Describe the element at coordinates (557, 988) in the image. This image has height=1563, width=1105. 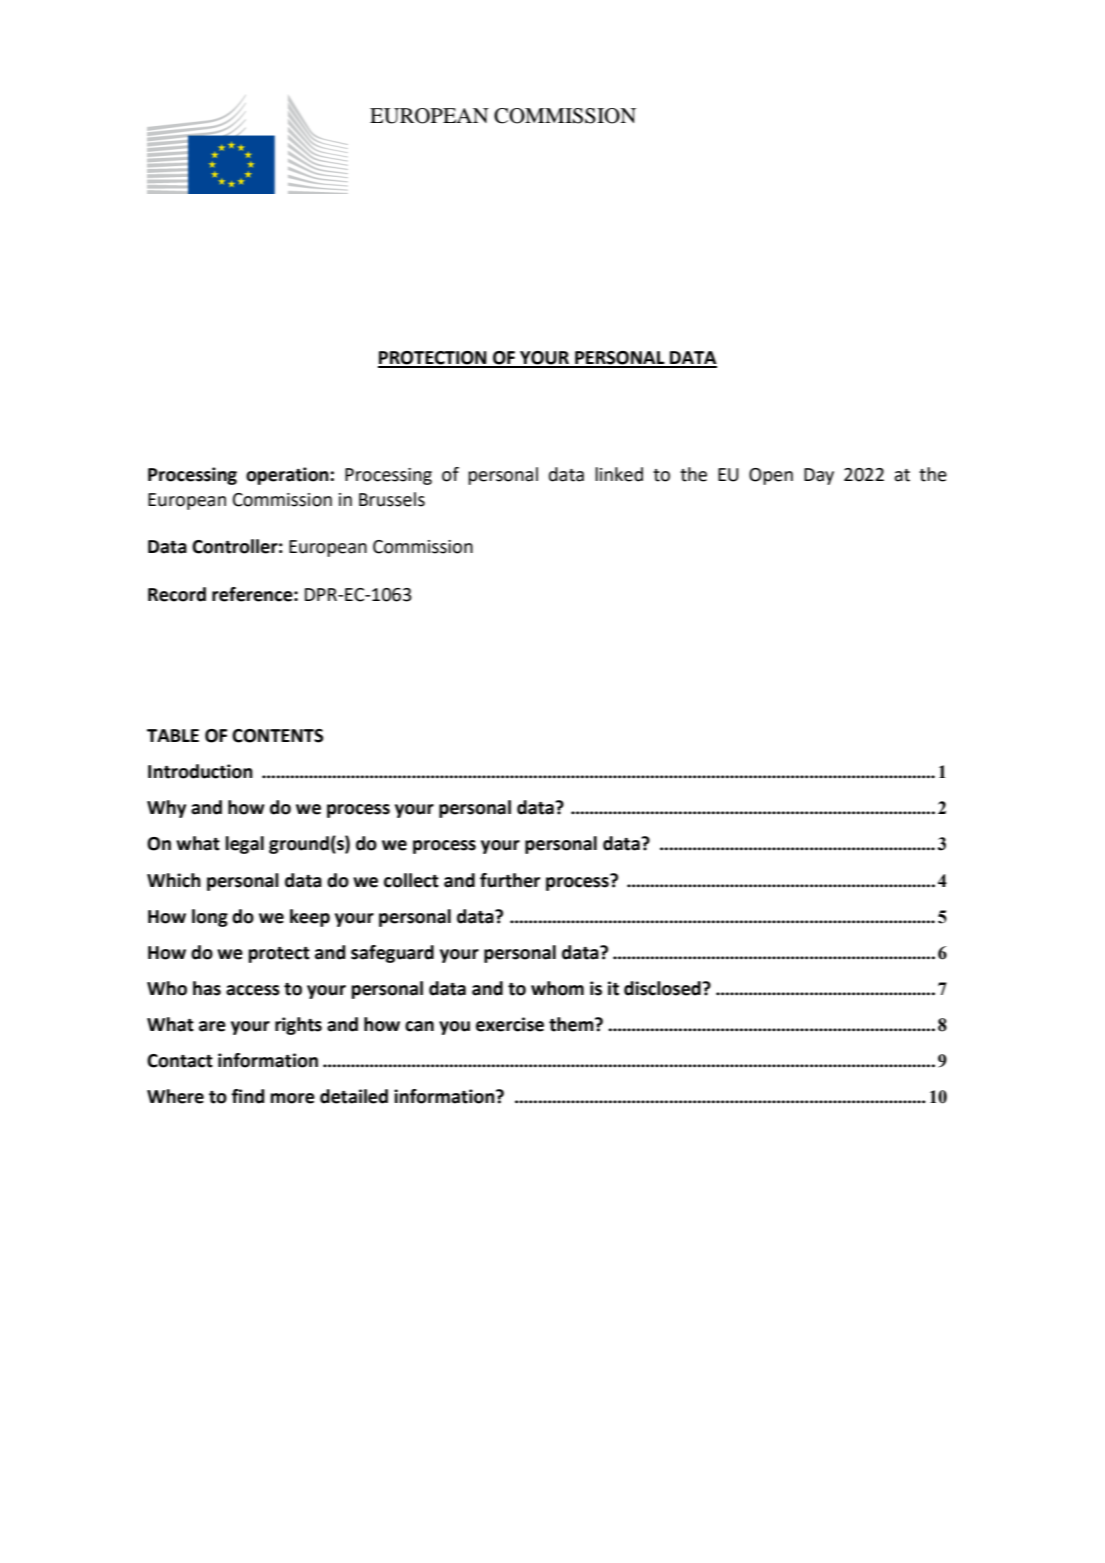
I see `whom` at that location.
